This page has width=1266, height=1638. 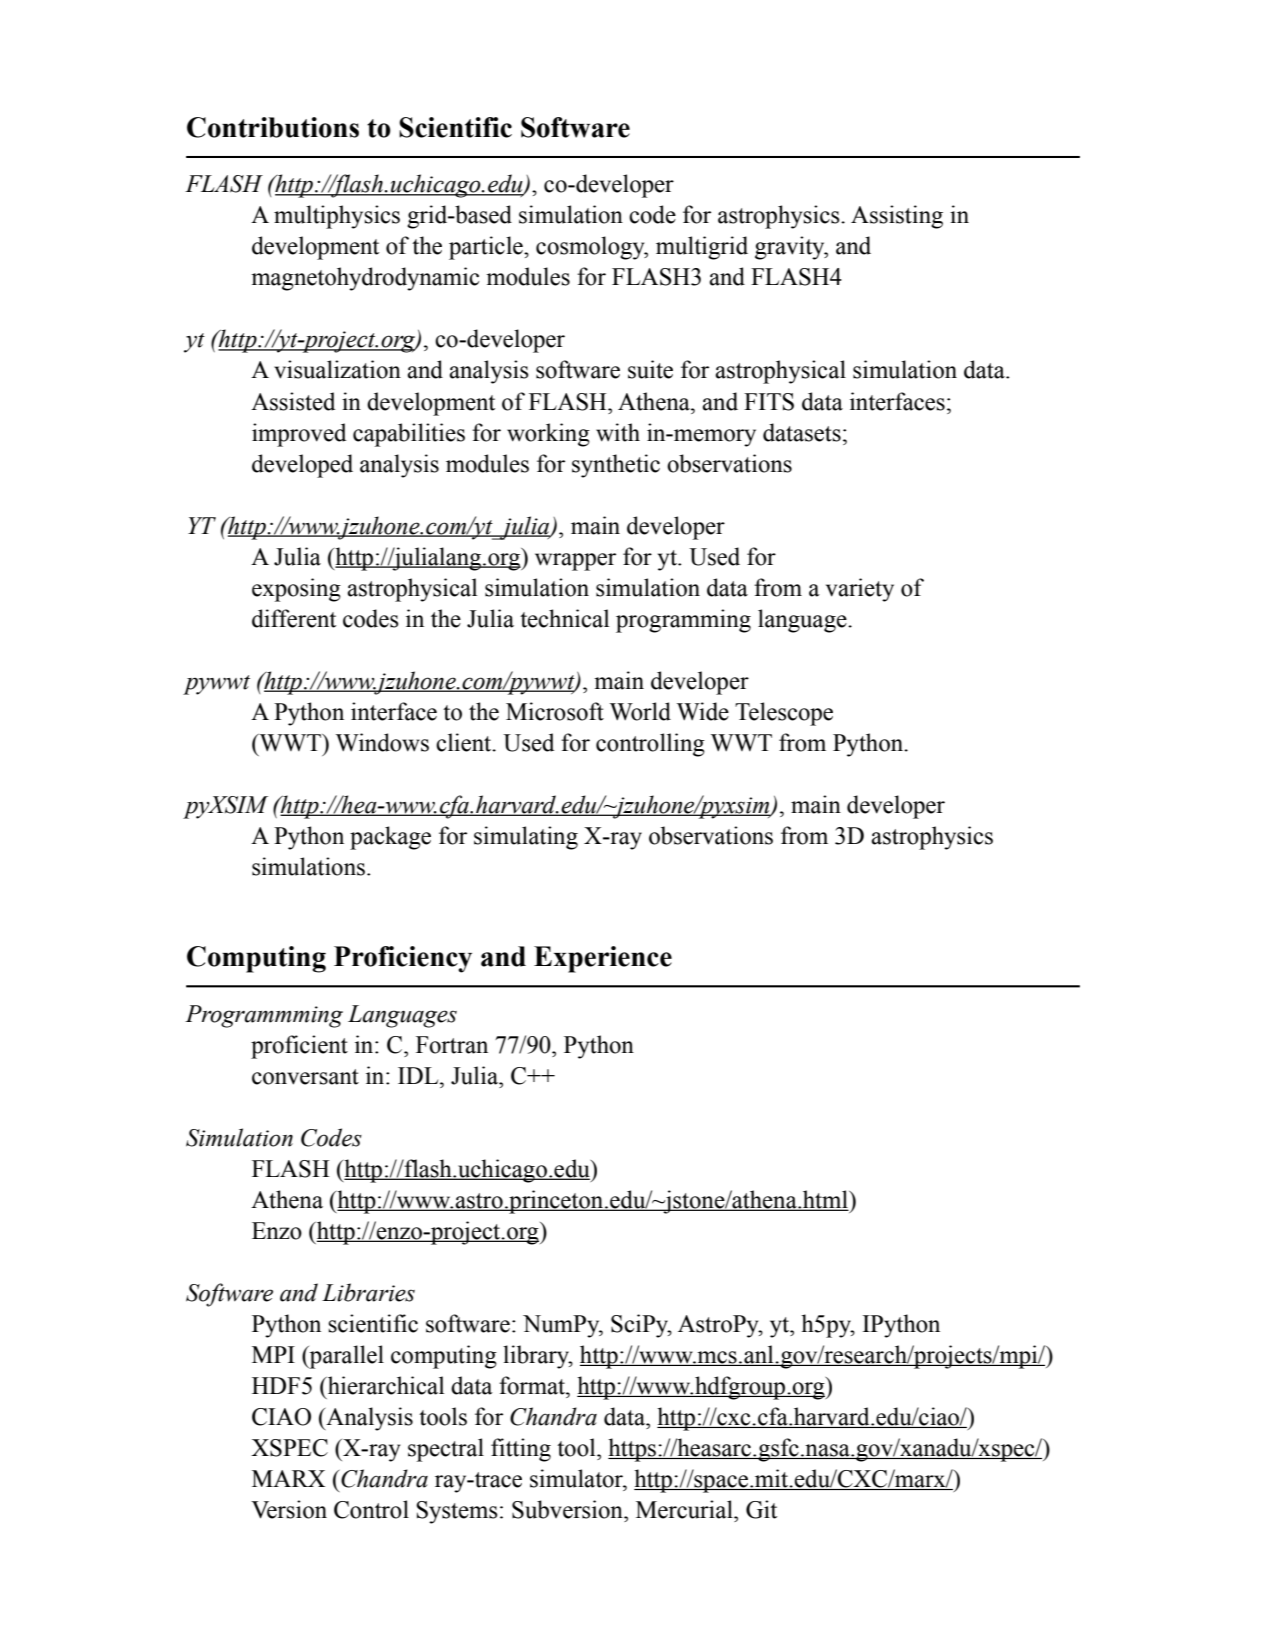 I want to click on Contributions, so click(x=273, y=127).
